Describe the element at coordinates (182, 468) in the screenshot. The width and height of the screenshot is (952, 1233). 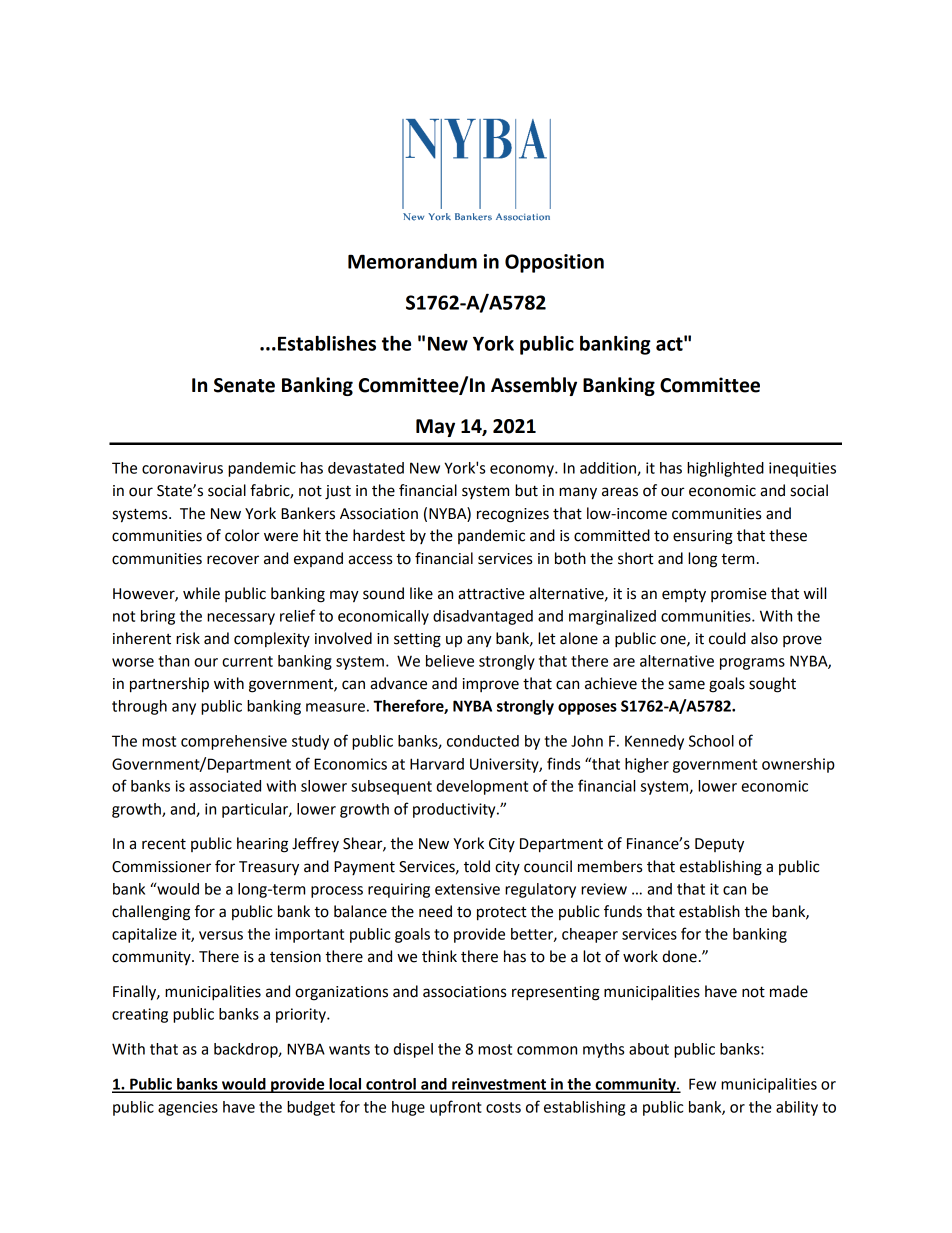
I see `coronavirus` at that location.
